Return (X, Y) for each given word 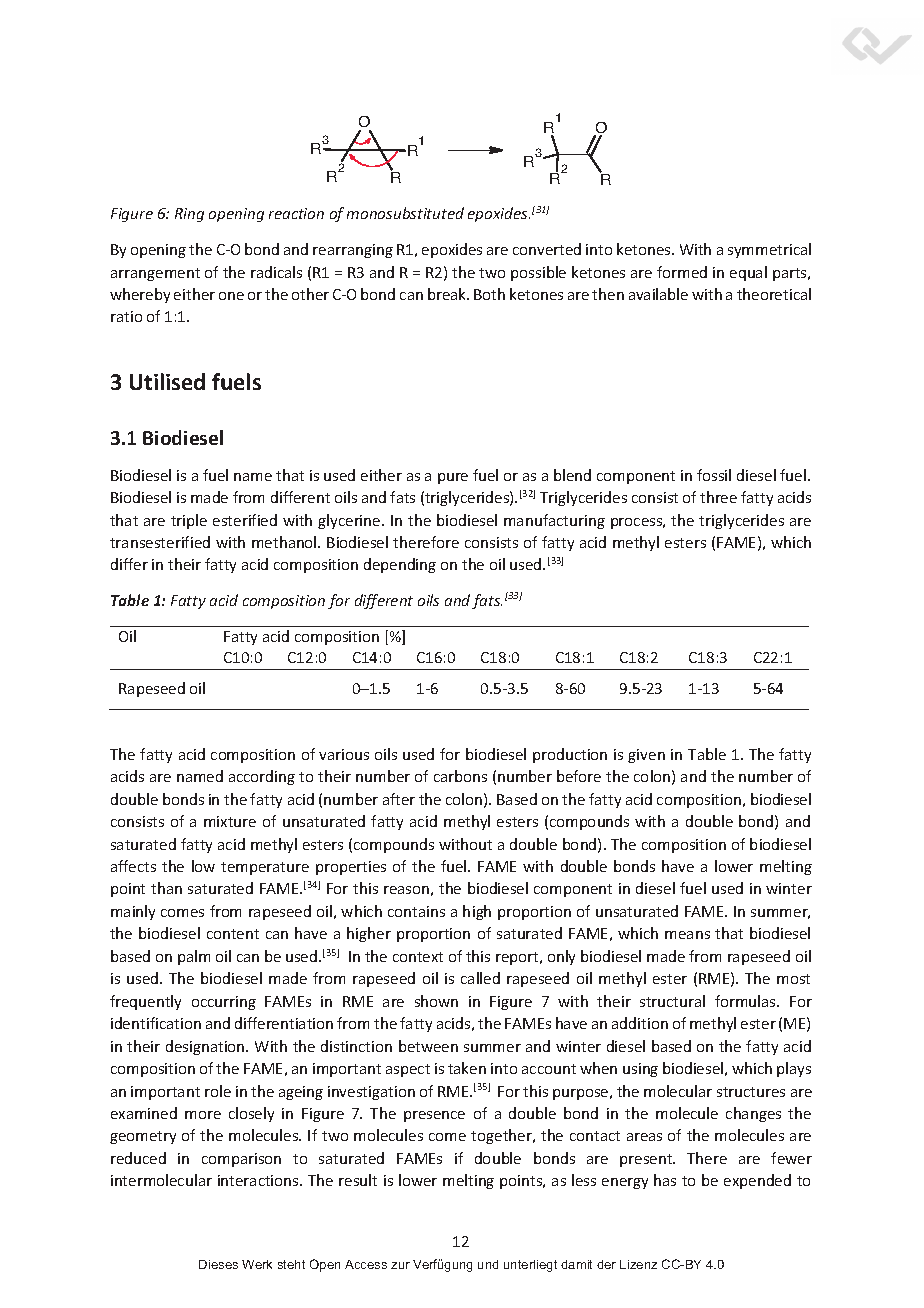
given (646, 756)
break (448, 294)
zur (400, 1265)
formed (682, 272)
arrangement (155, 274)
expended (757, 1181)
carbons (460, 776)
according (262, 777)
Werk (257, 1264)
